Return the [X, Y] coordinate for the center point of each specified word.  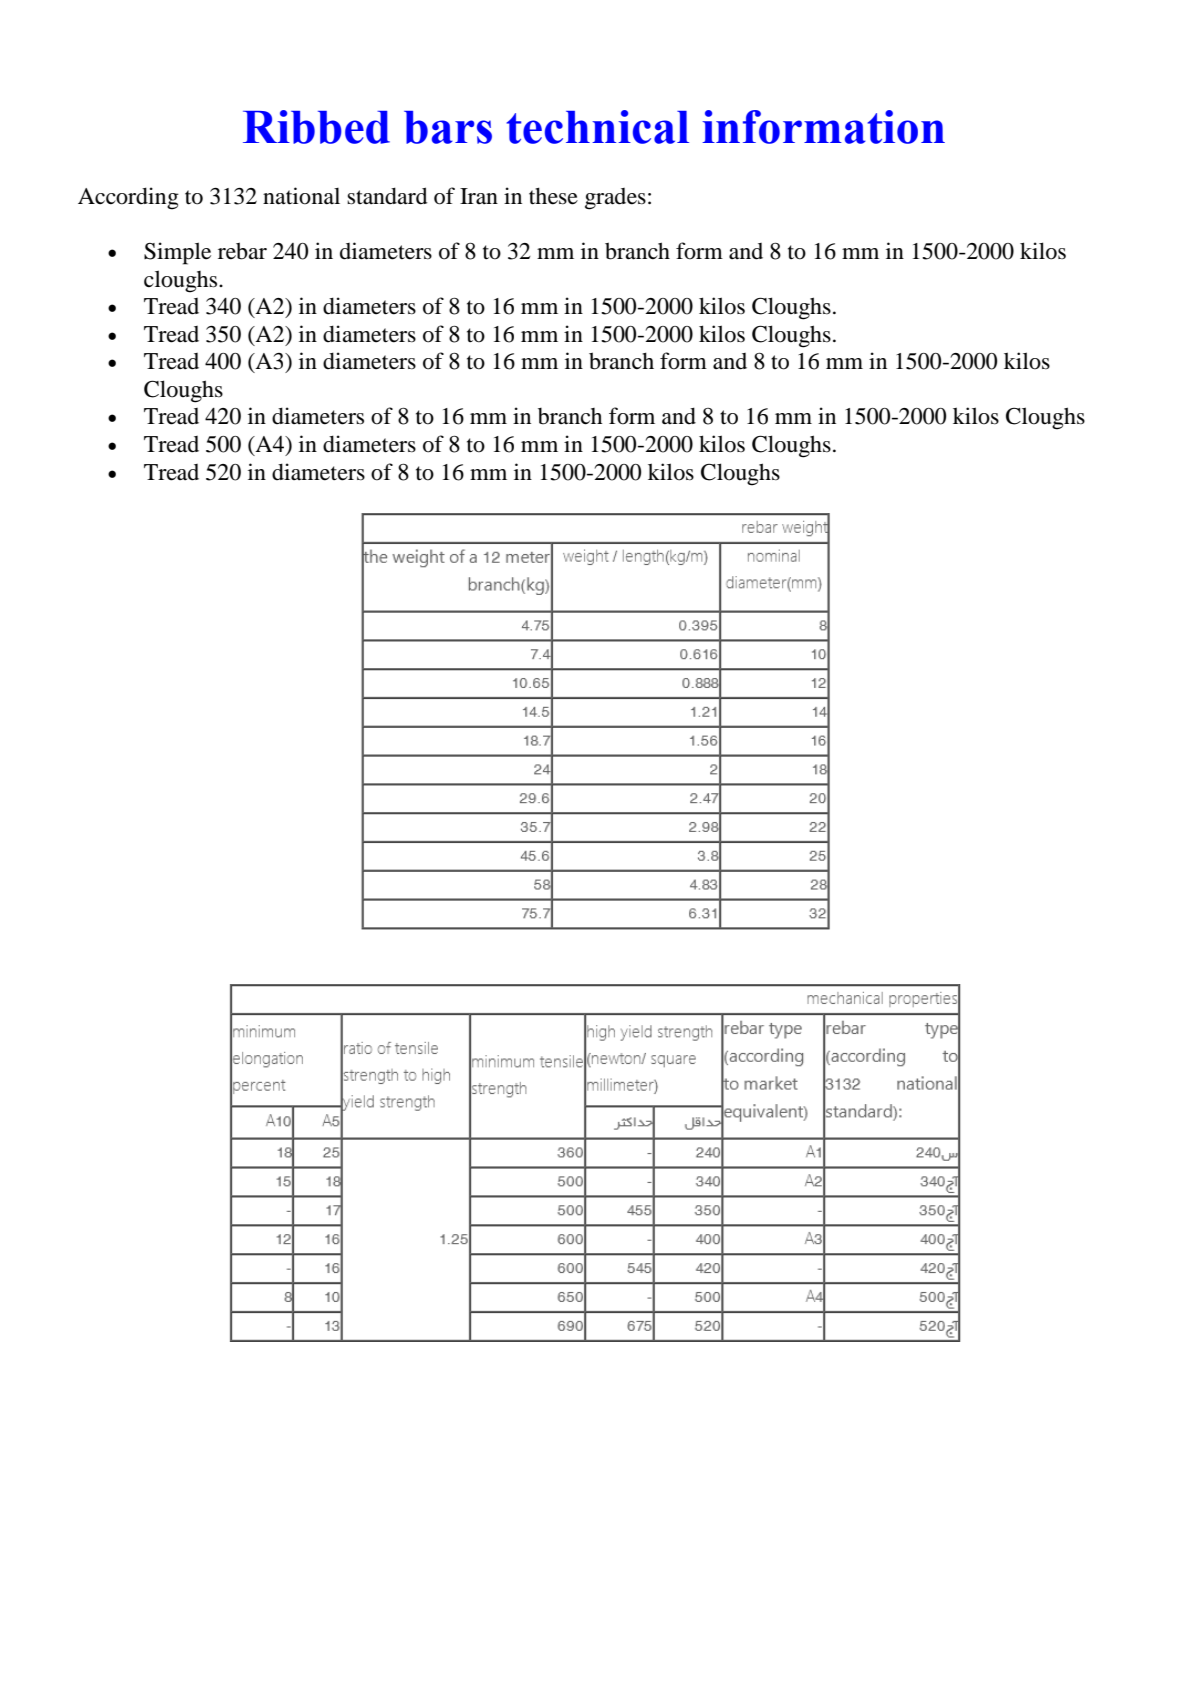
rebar [242, 251]
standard [387, 196]
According [128, 198]
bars [448, 127]
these [553, 196]
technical [598, 127]
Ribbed [316, 127]
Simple [177, 253]
